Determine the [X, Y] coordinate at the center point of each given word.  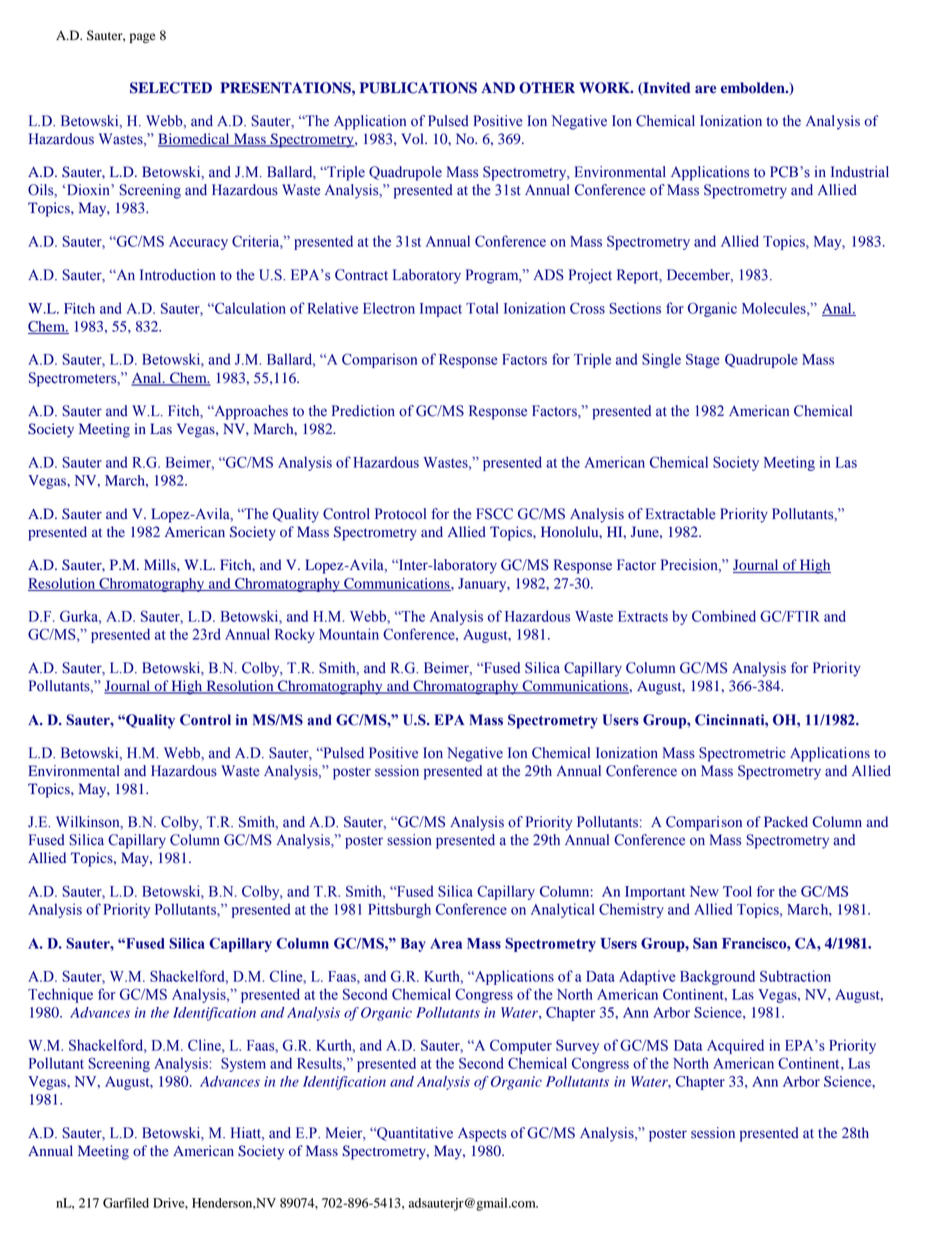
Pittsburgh [399, 910]
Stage [703, 360]
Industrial [860, 172]
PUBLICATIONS [418, 88]
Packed [786, 821]
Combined [724, 616]
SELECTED [171, 88]
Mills [161, 564]
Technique [60, 995]
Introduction [178, 275]
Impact [441, 310]
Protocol [400, 514]
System [243, 1064]
